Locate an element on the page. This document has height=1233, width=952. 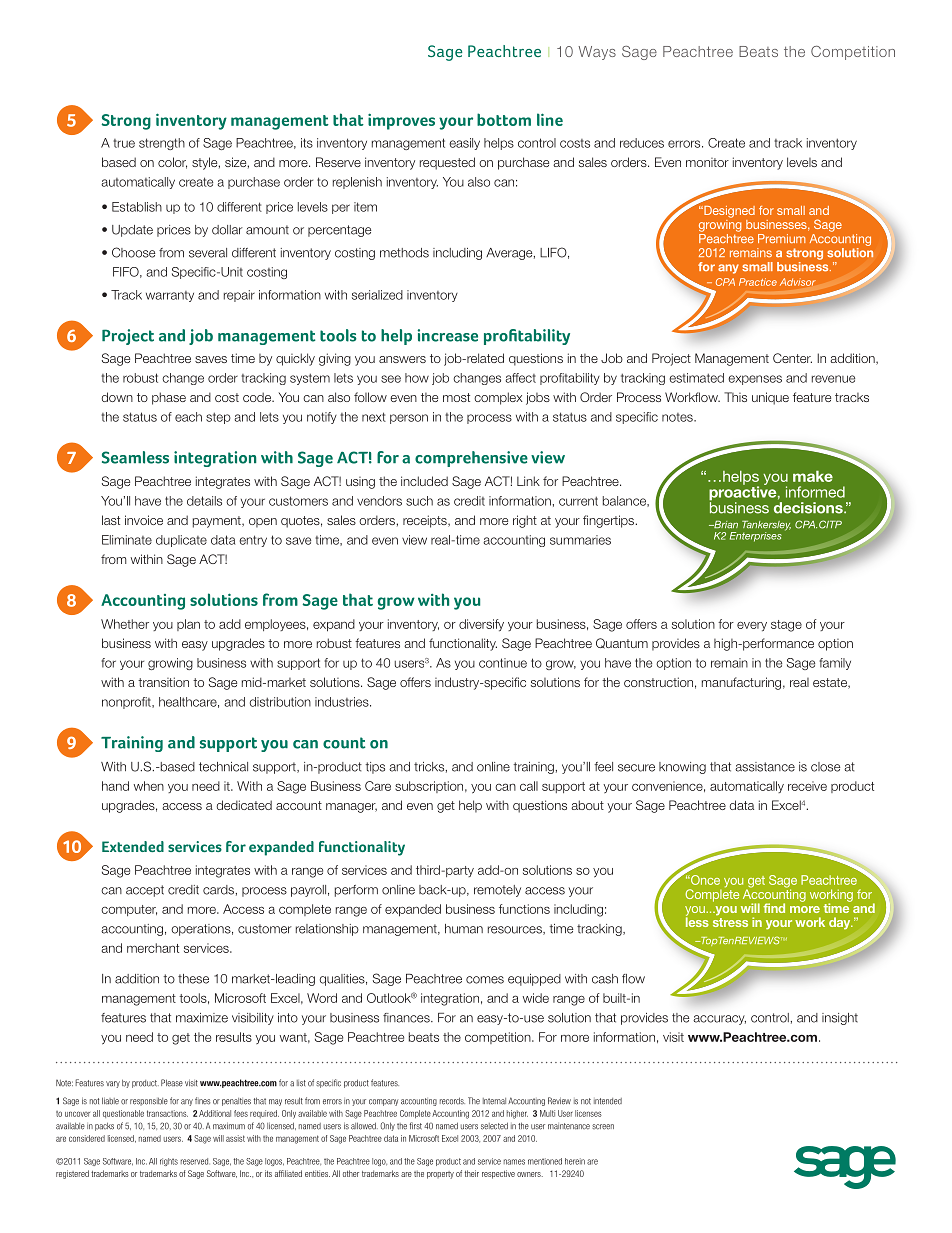
bottom is located at coordinates (504, 119).
